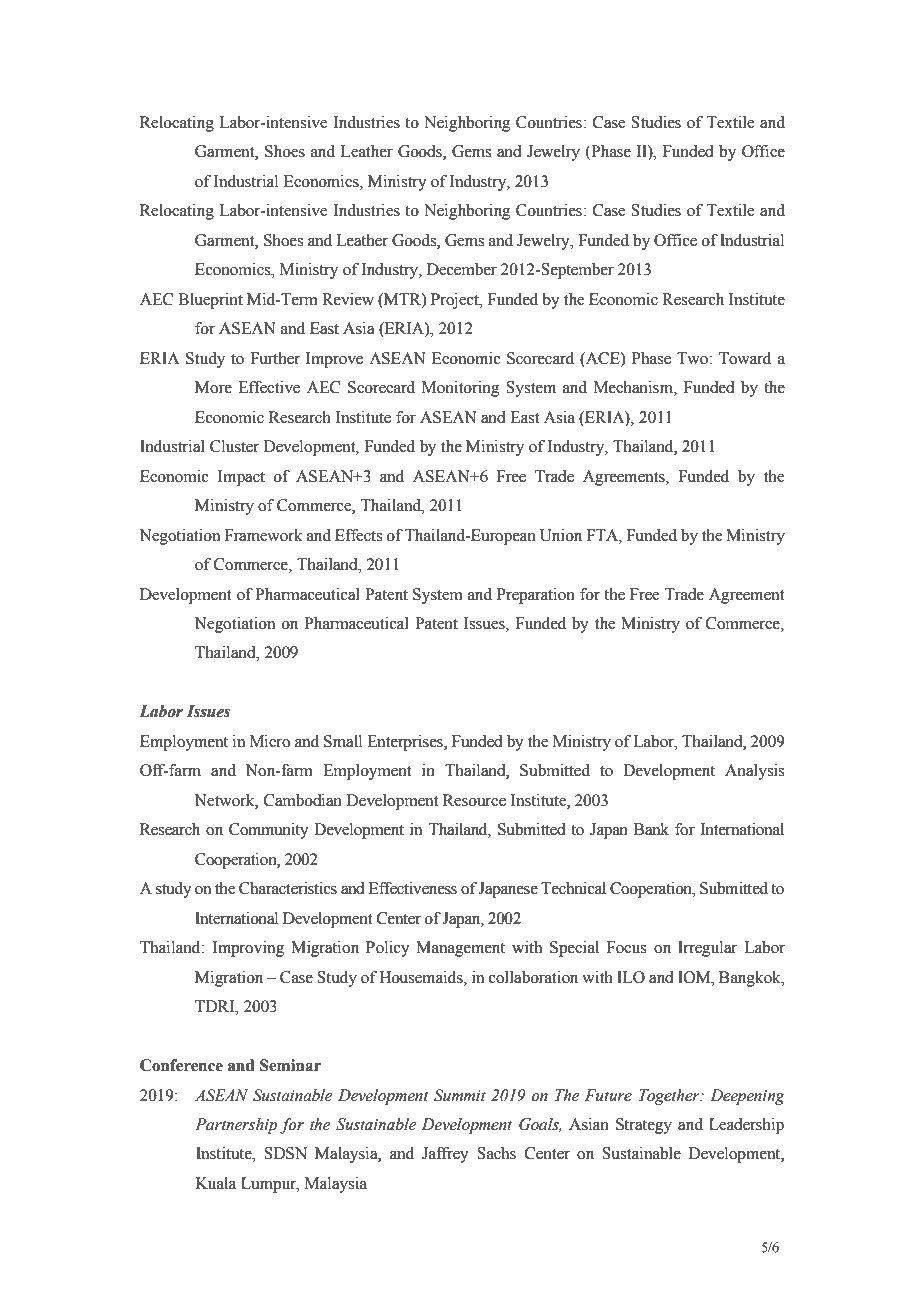  I want to click on Improving, so click(248, 949).
